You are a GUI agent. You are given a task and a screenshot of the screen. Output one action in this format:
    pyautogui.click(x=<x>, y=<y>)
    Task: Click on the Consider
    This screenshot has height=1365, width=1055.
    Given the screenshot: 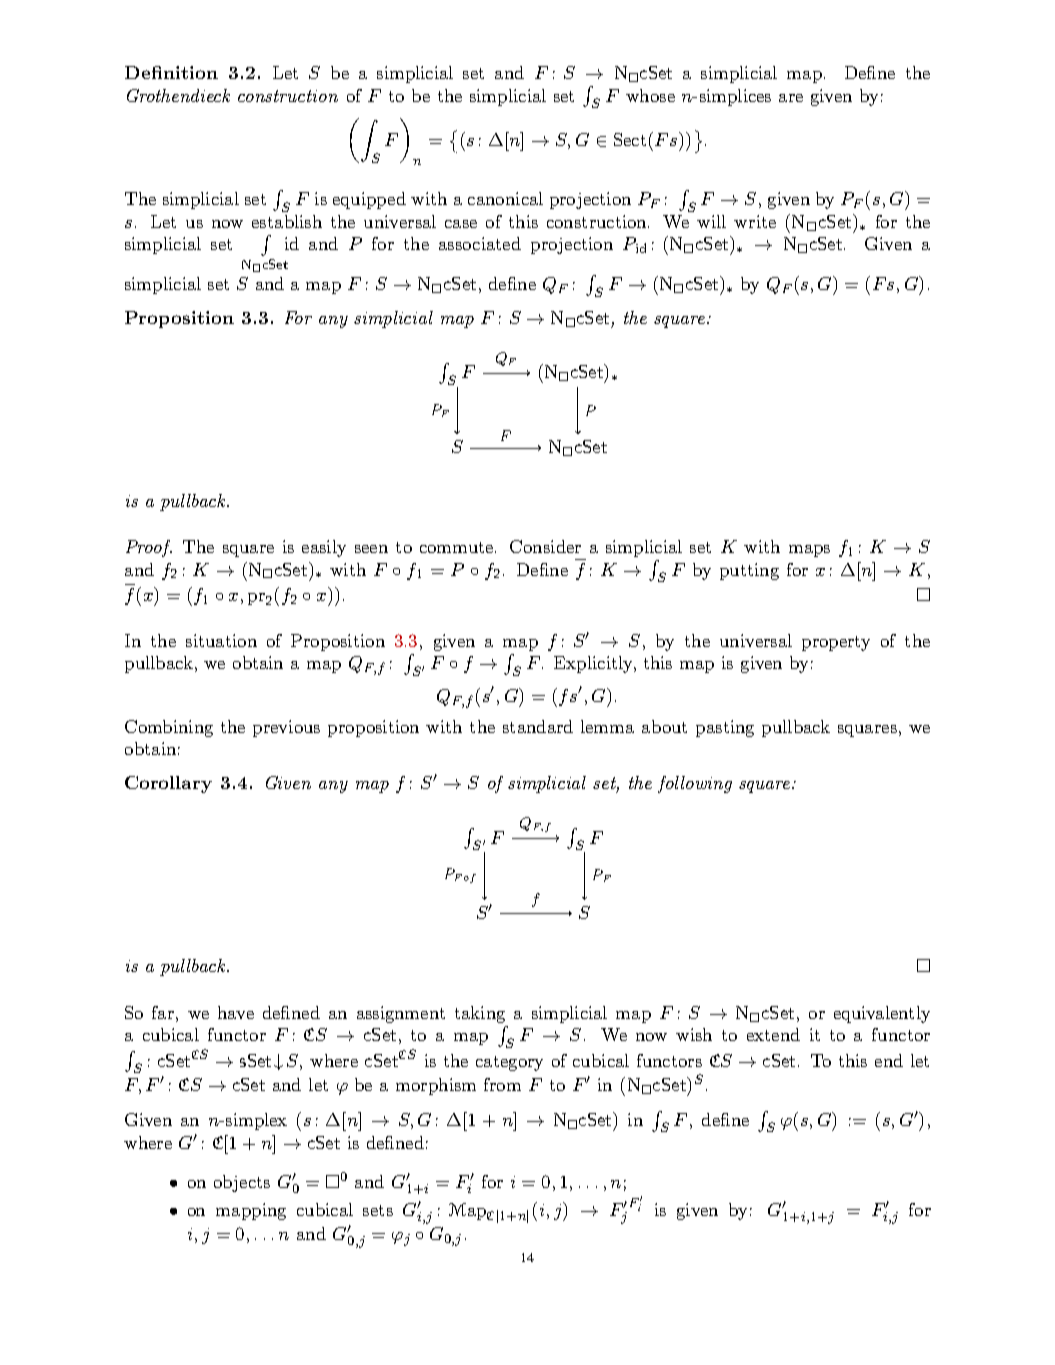 What is the action you would take?
    pyautogui.click(x=545, y=546)
